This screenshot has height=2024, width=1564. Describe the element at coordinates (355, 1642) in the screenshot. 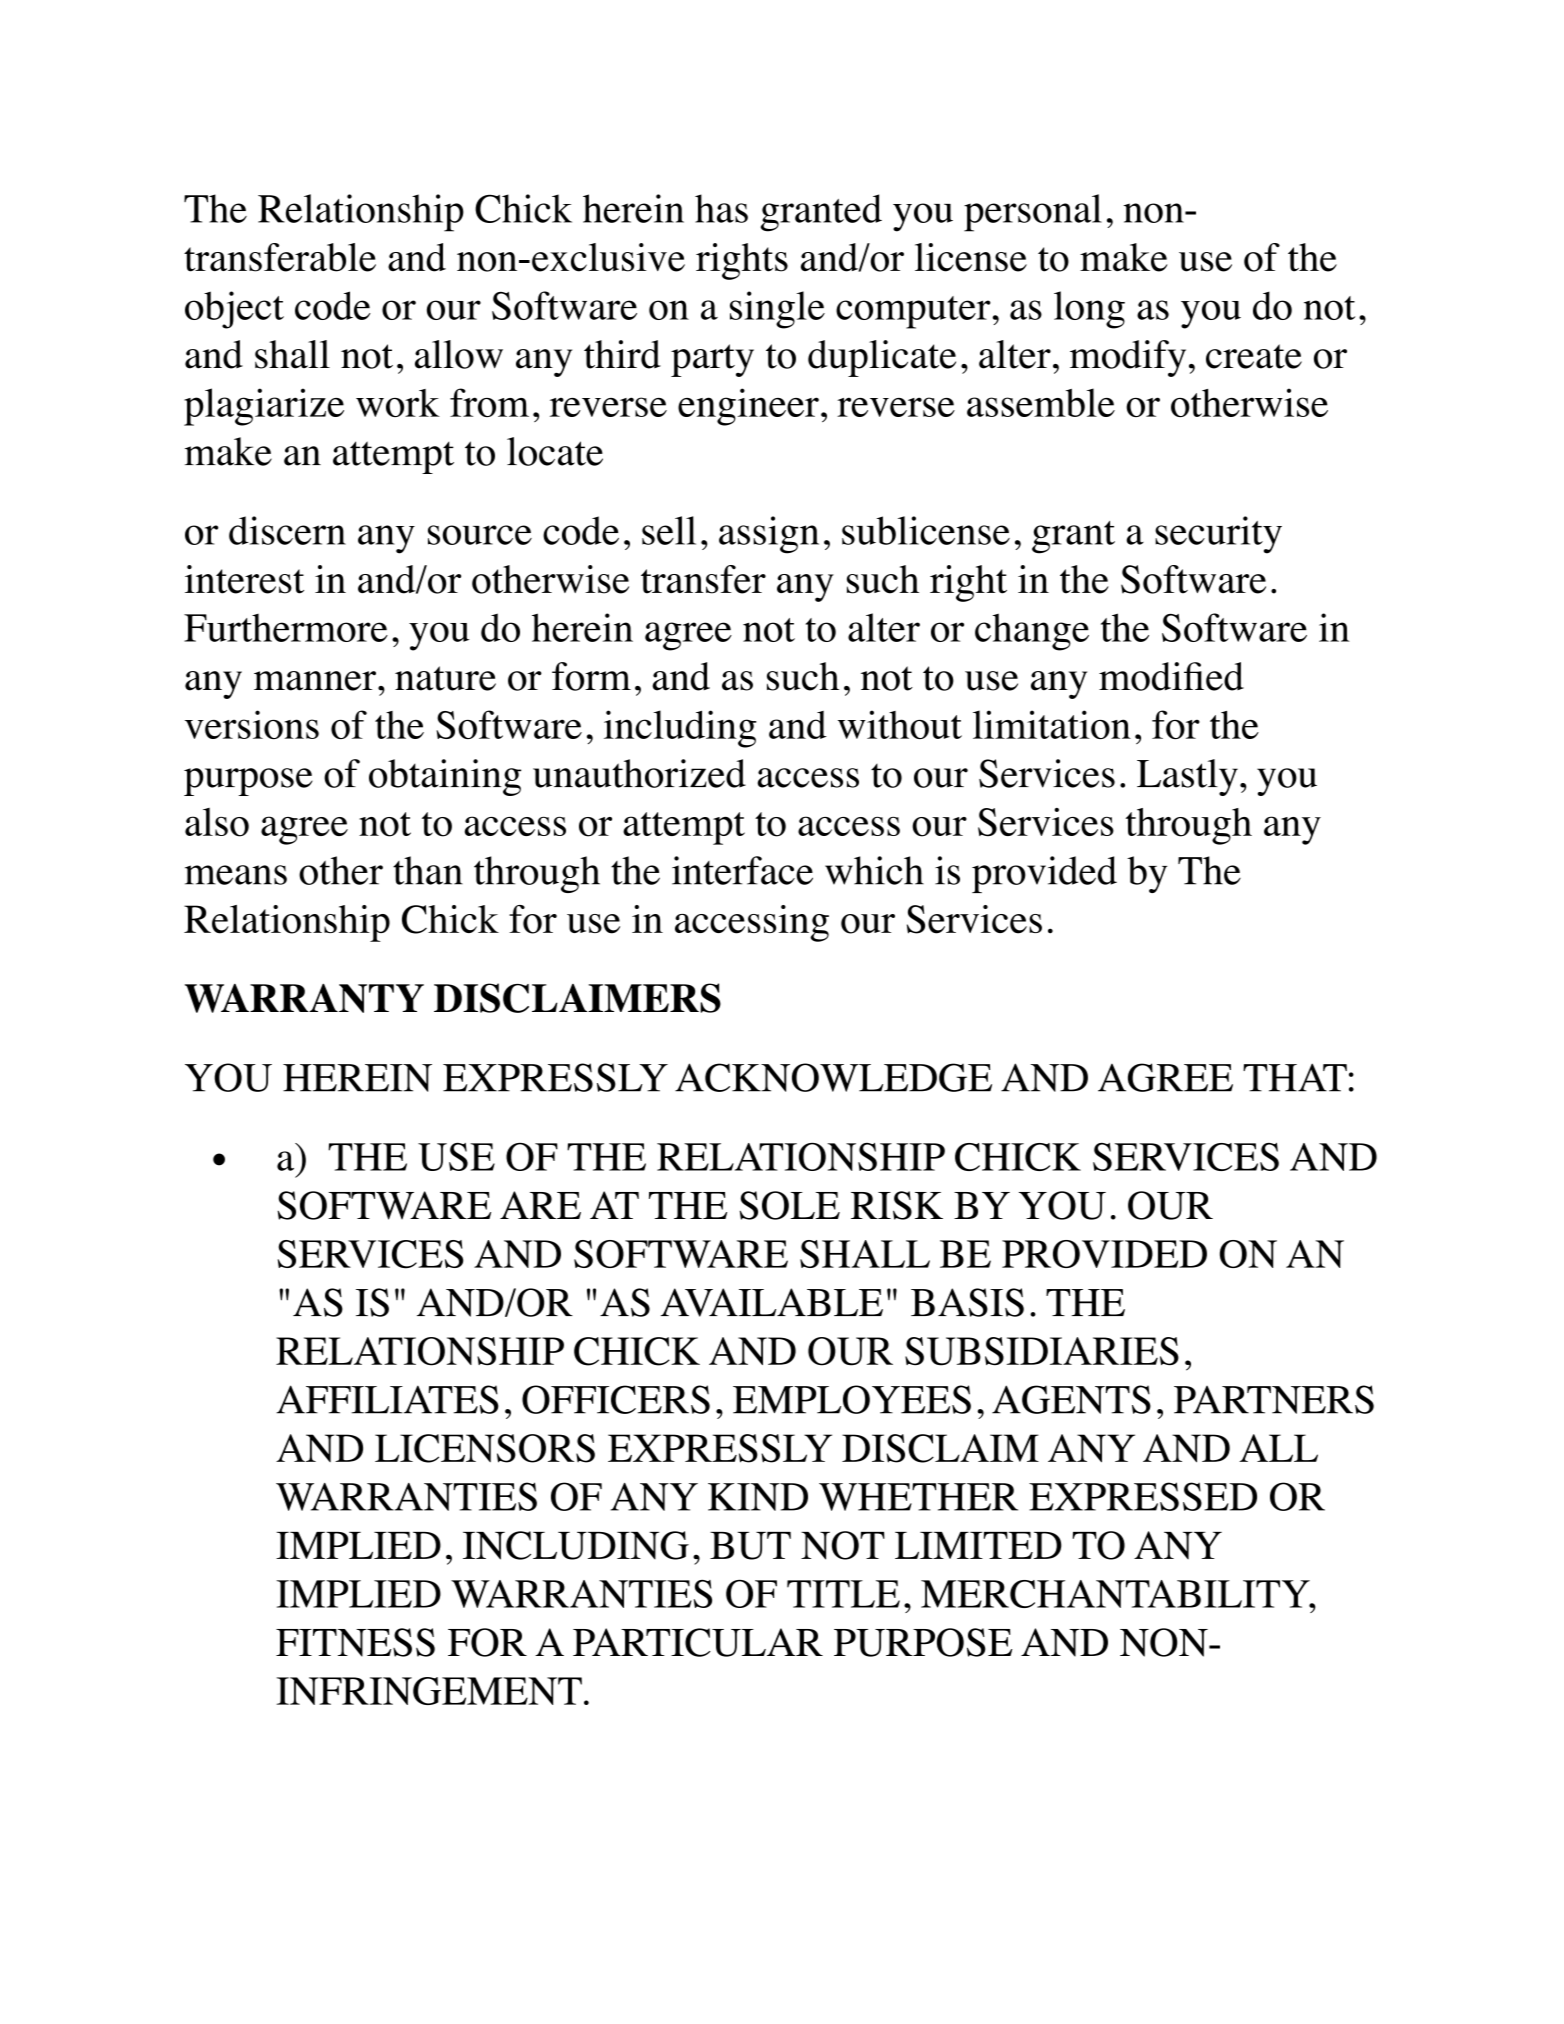

I see `FITNESS` at that location.
